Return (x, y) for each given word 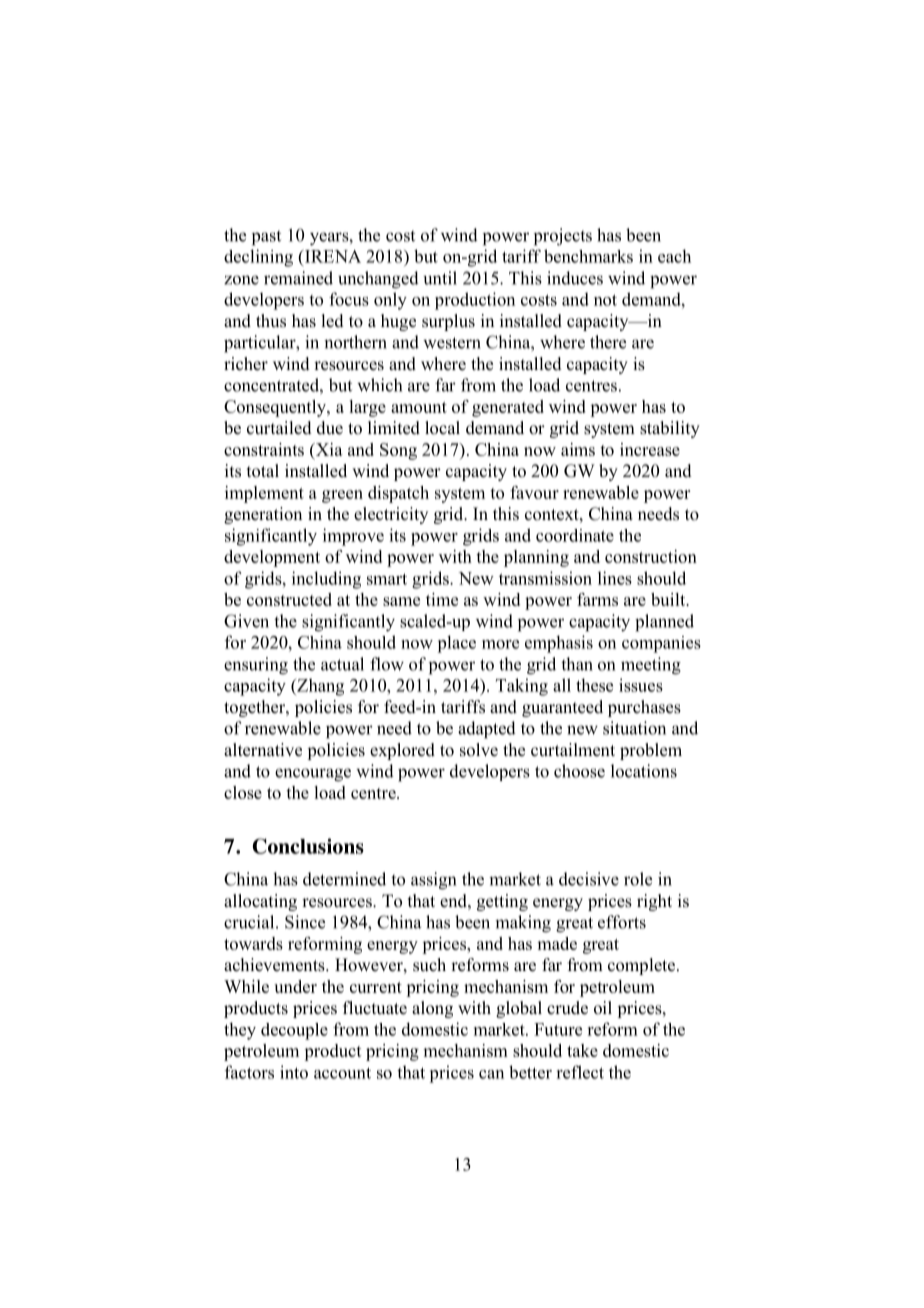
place (456, 644)
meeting (651, 666)
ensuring (256, 666)
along (432, 1009)
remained (298, 278)
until (440, 278)
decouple (294, 1031)
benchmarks (588, 256)
